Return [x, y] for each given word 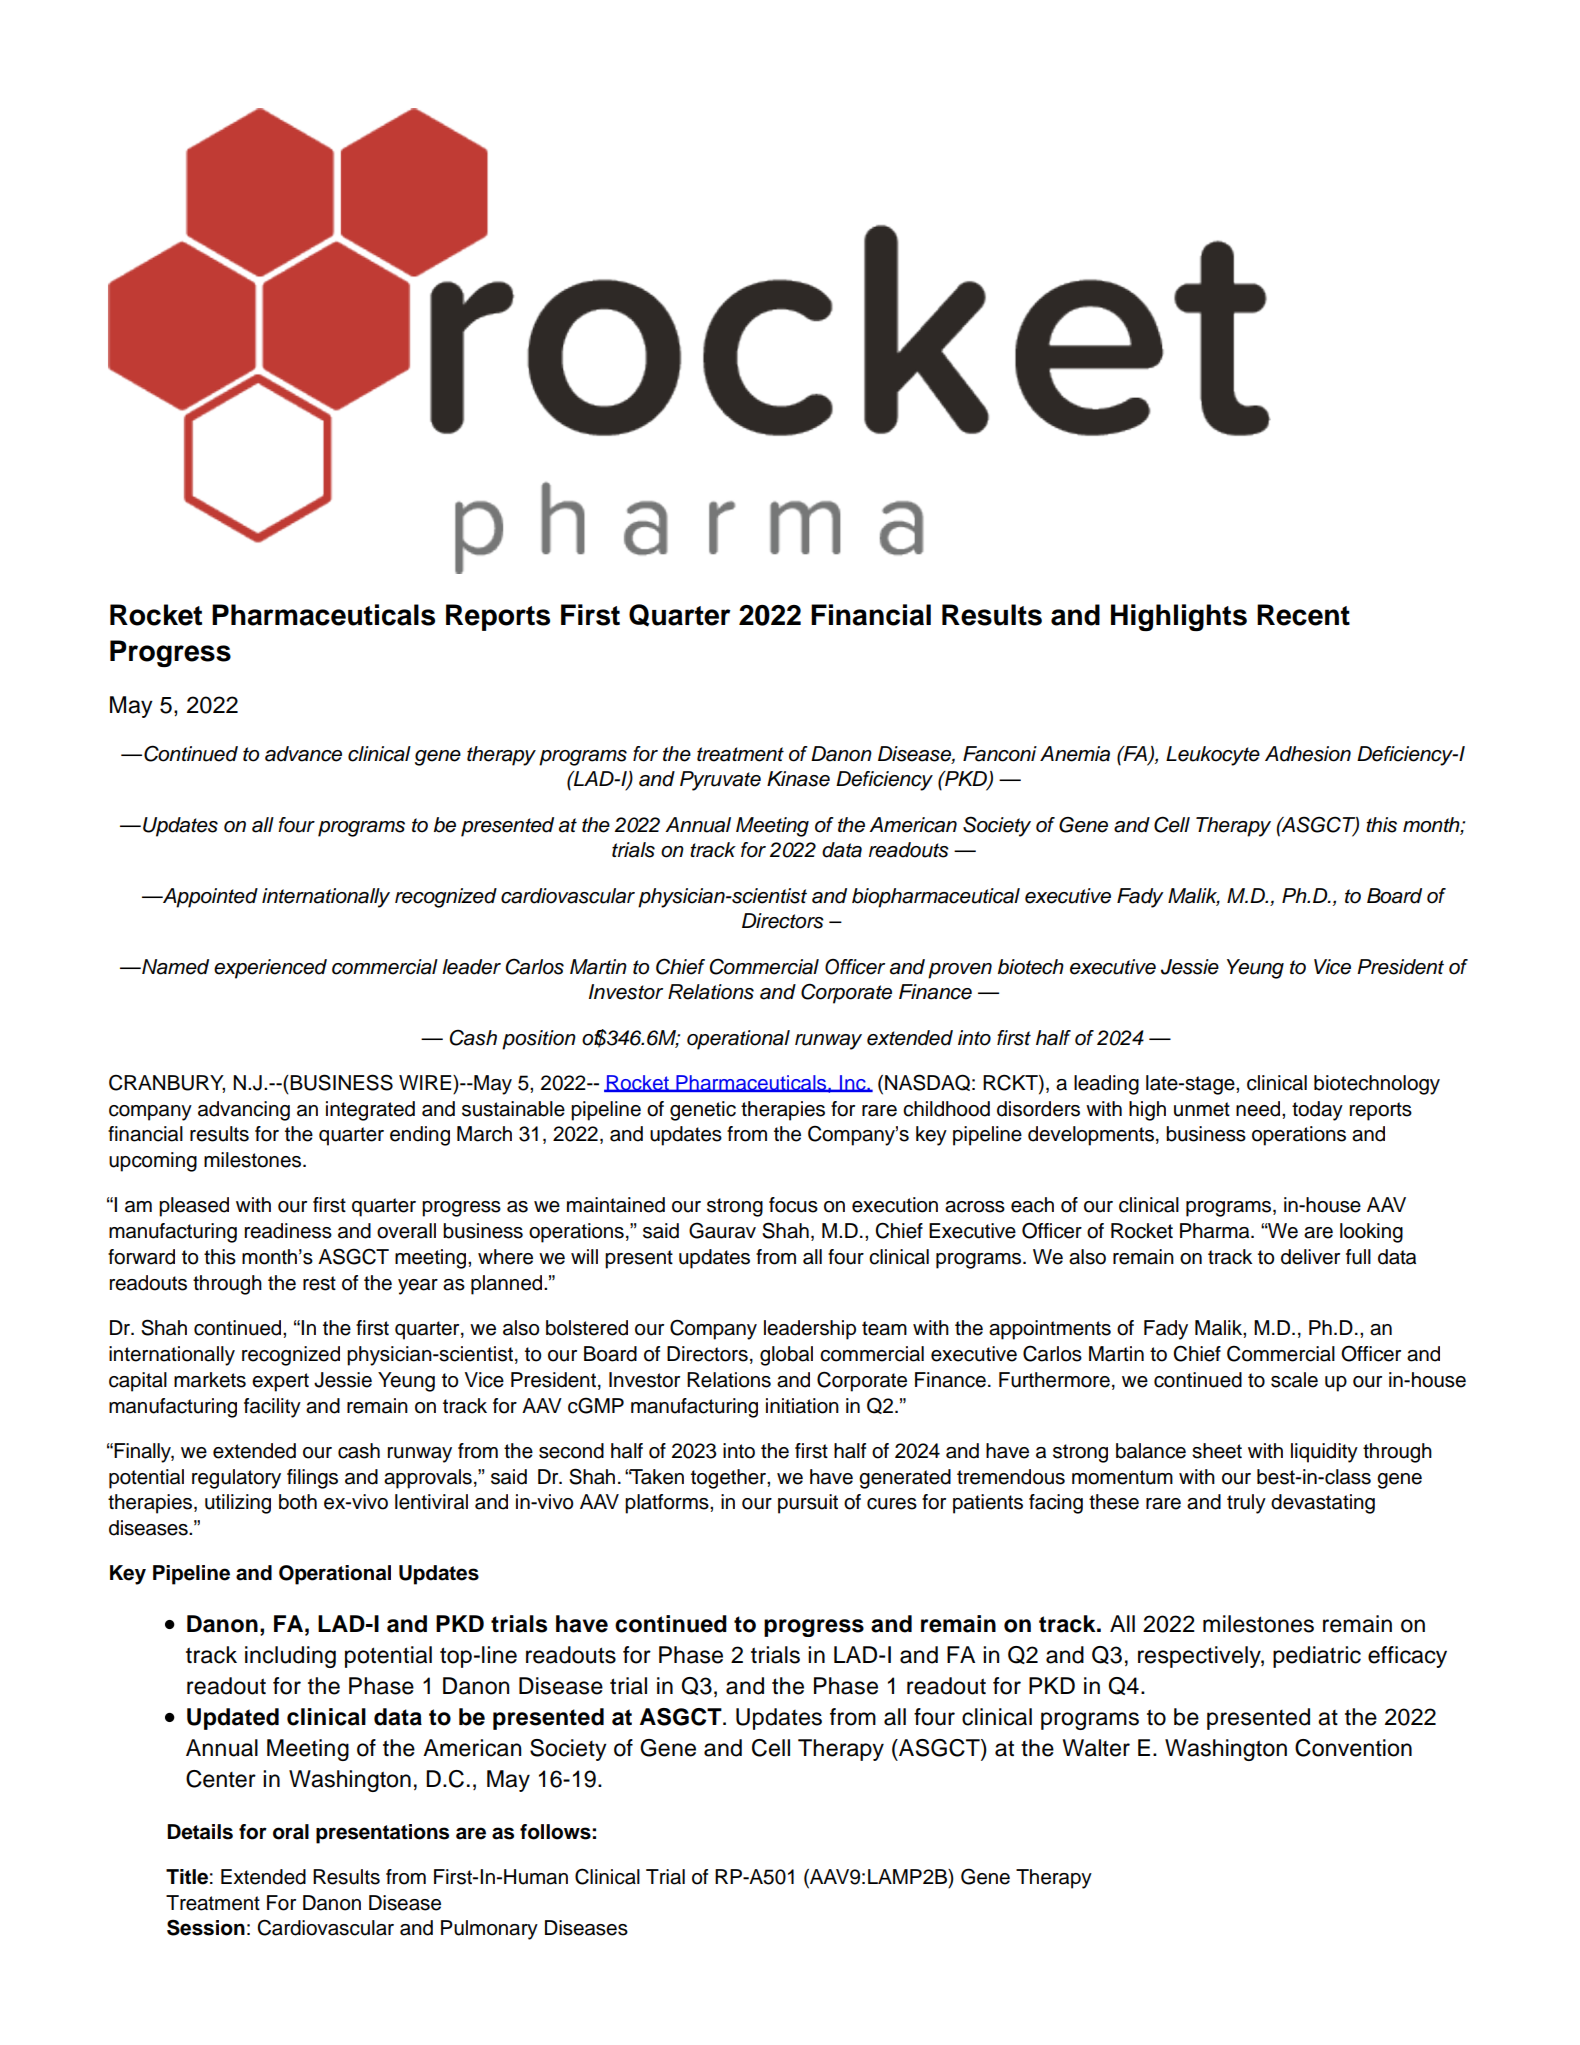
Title [187, 1877]
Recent [1303, 615]
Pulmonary [489, 1930]
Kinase [798, 779]
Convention [1353, 1748]
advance [303, 754]
